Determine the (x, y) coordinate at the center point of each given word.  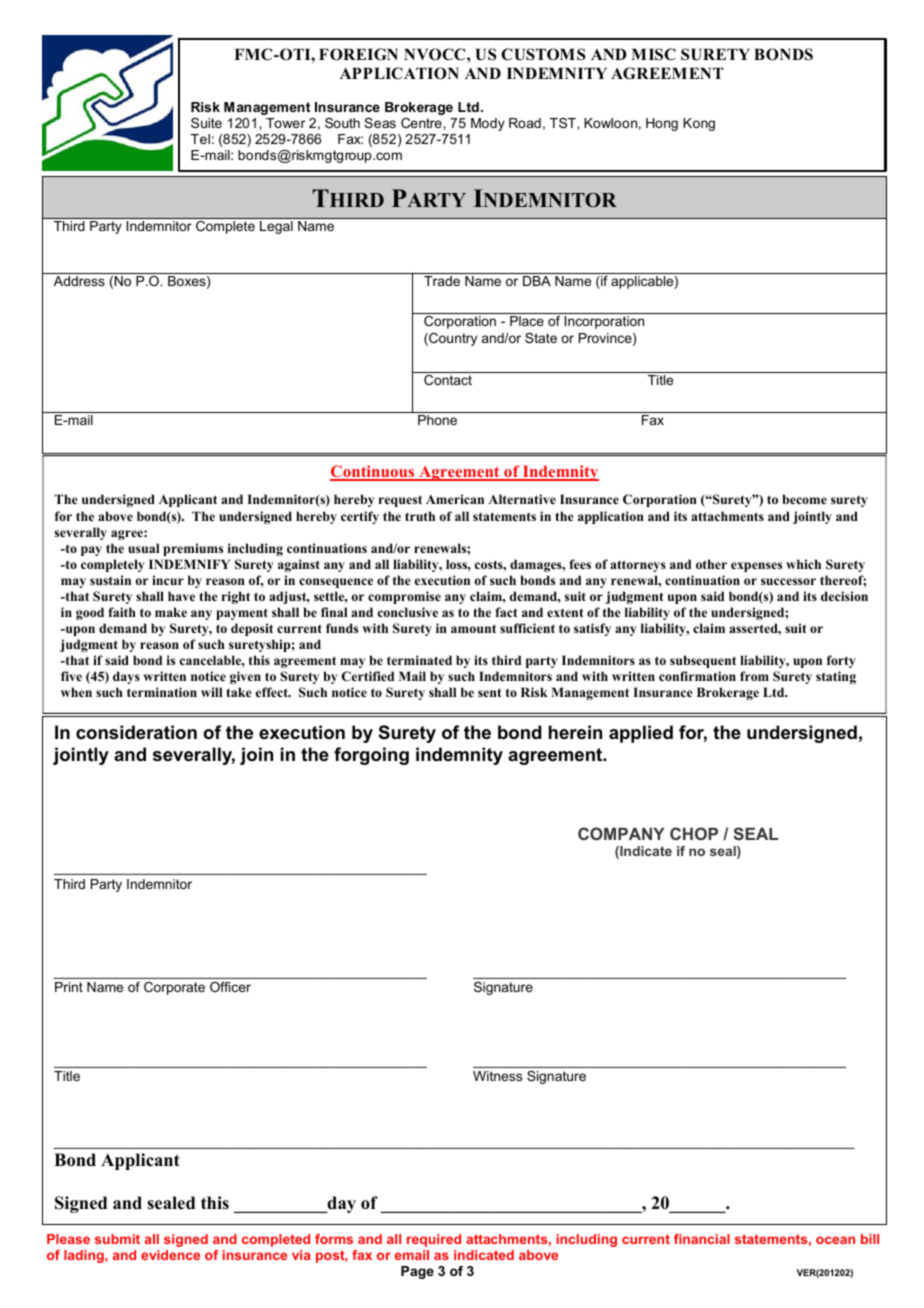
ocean (835, 1240)
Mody (488, 124)
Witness (497, 1076)
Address (79, 281)
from (754, 676)
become (805, 499)
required (434, 1240)
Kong (699, 124)
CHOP (694, 833)
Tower (285, 123)
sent (490, 692)
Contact (448, 380)
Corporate (174, 988)
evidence (170, 1255)
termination (162, 692)
